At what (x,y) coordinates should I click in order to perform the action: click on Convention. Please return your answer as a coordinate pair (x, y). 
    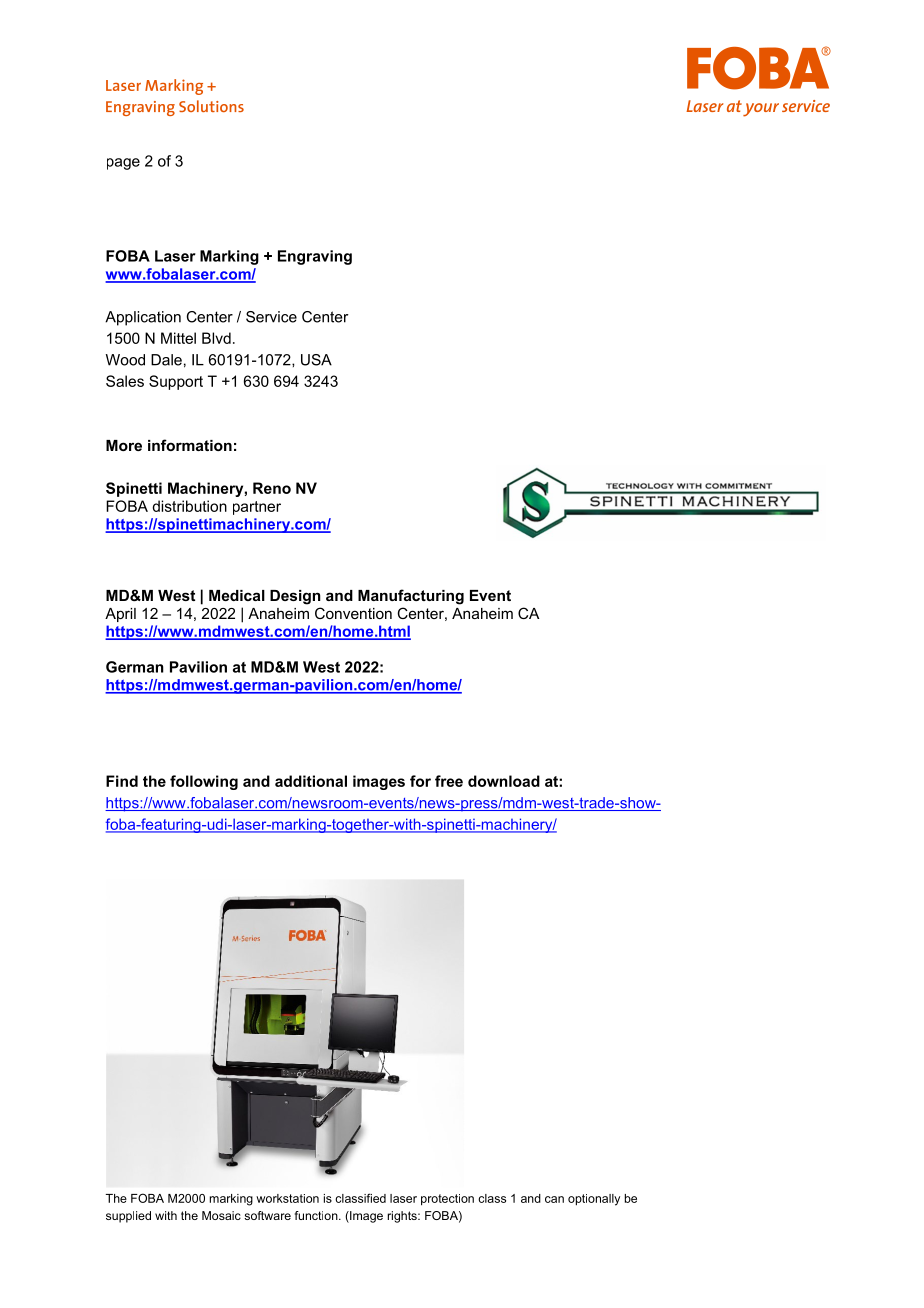
    Looking at the image, I should click on (353, 613).
